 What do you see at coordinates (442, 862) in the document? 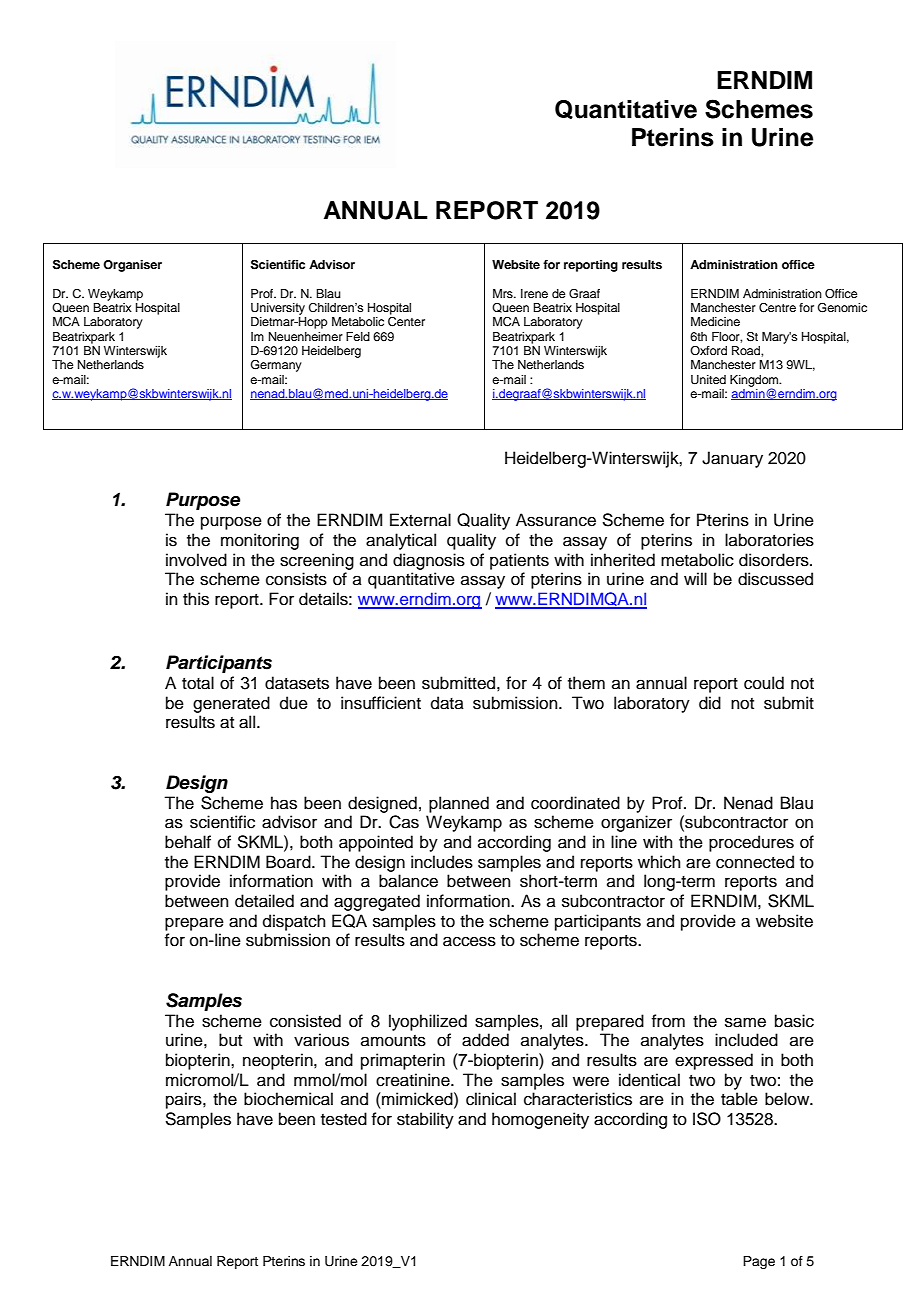
I see `includes` at bounding box center [442, 862].
